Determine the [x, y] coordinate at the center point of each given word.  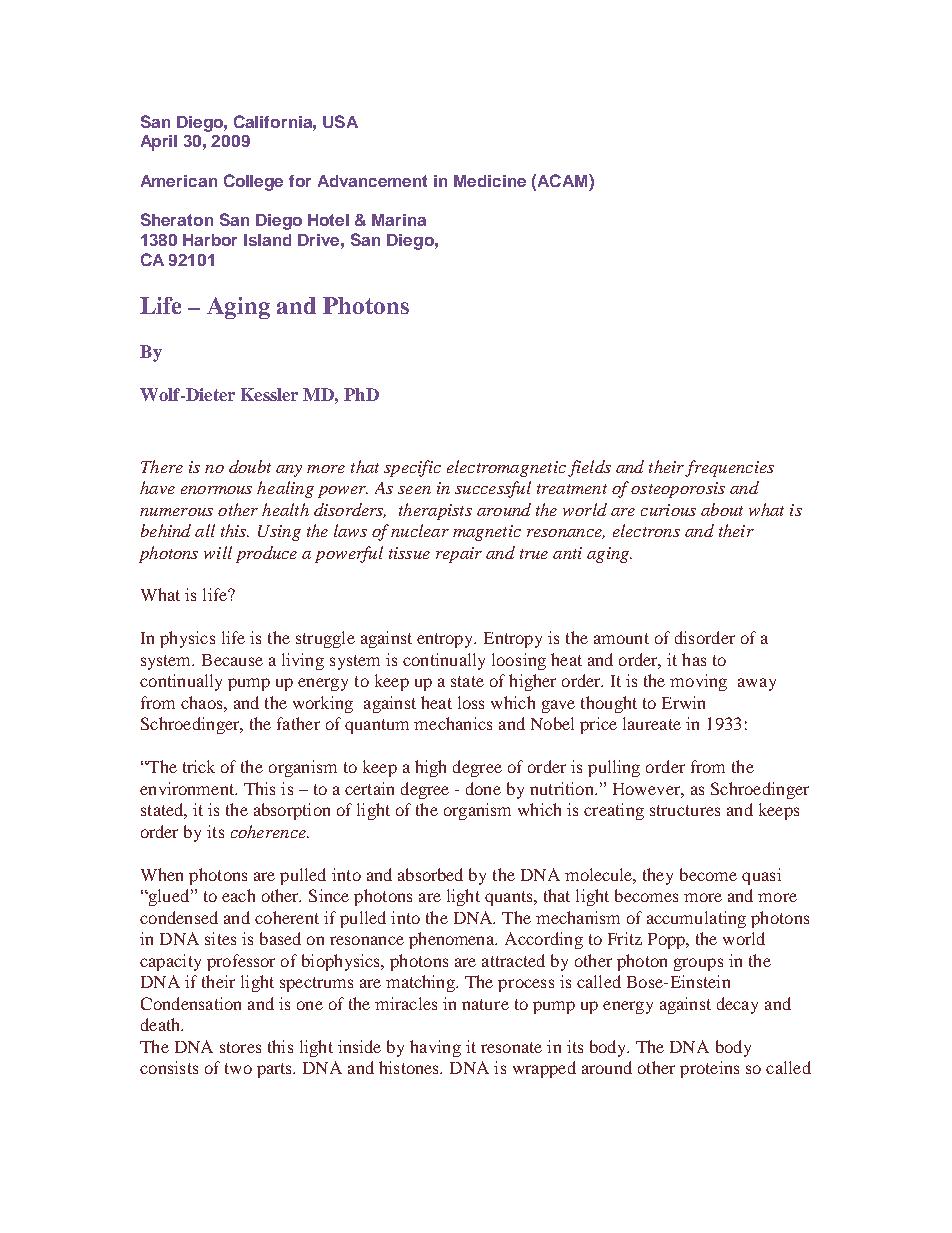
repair [459, 555]
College [253, 182]
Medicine [490, 181]
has [694, 659]
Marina [399, 220]
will [218, 552]
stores [240, 1047]
